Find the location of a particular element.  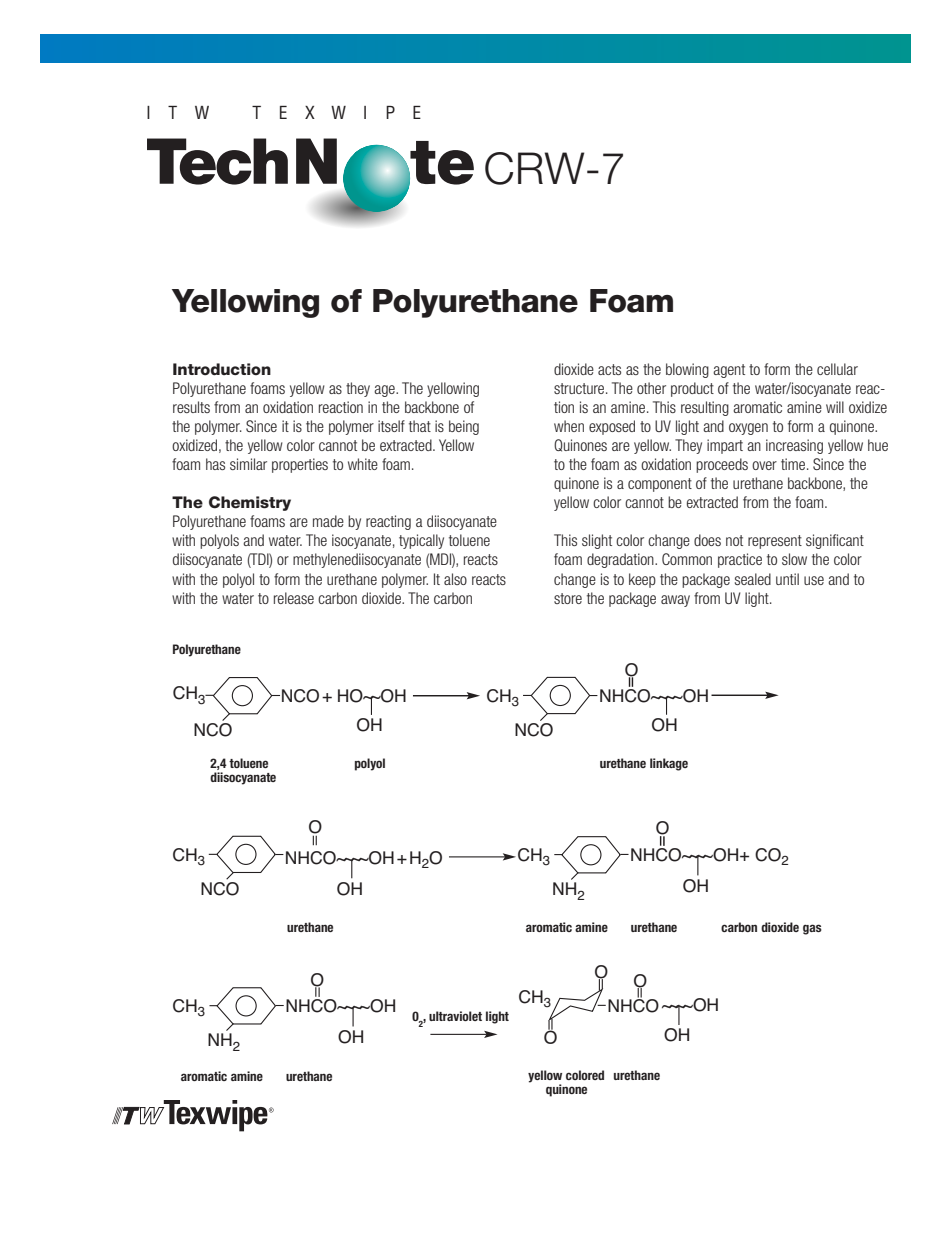

ultraviolet is located at coordinates (455, 1016).
